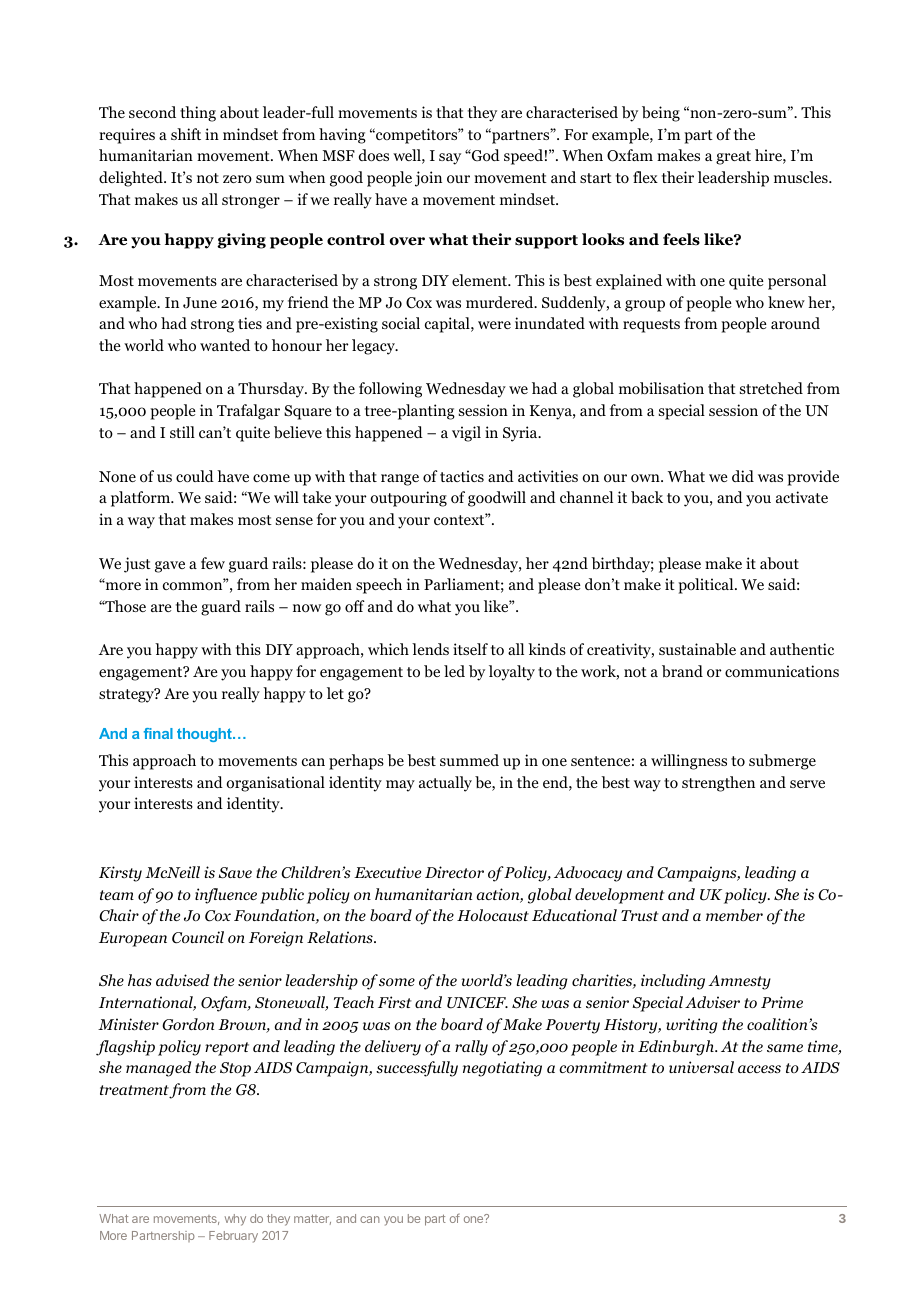 This image has width=924, height=1308. I want to click on member, so click(734, 915).
